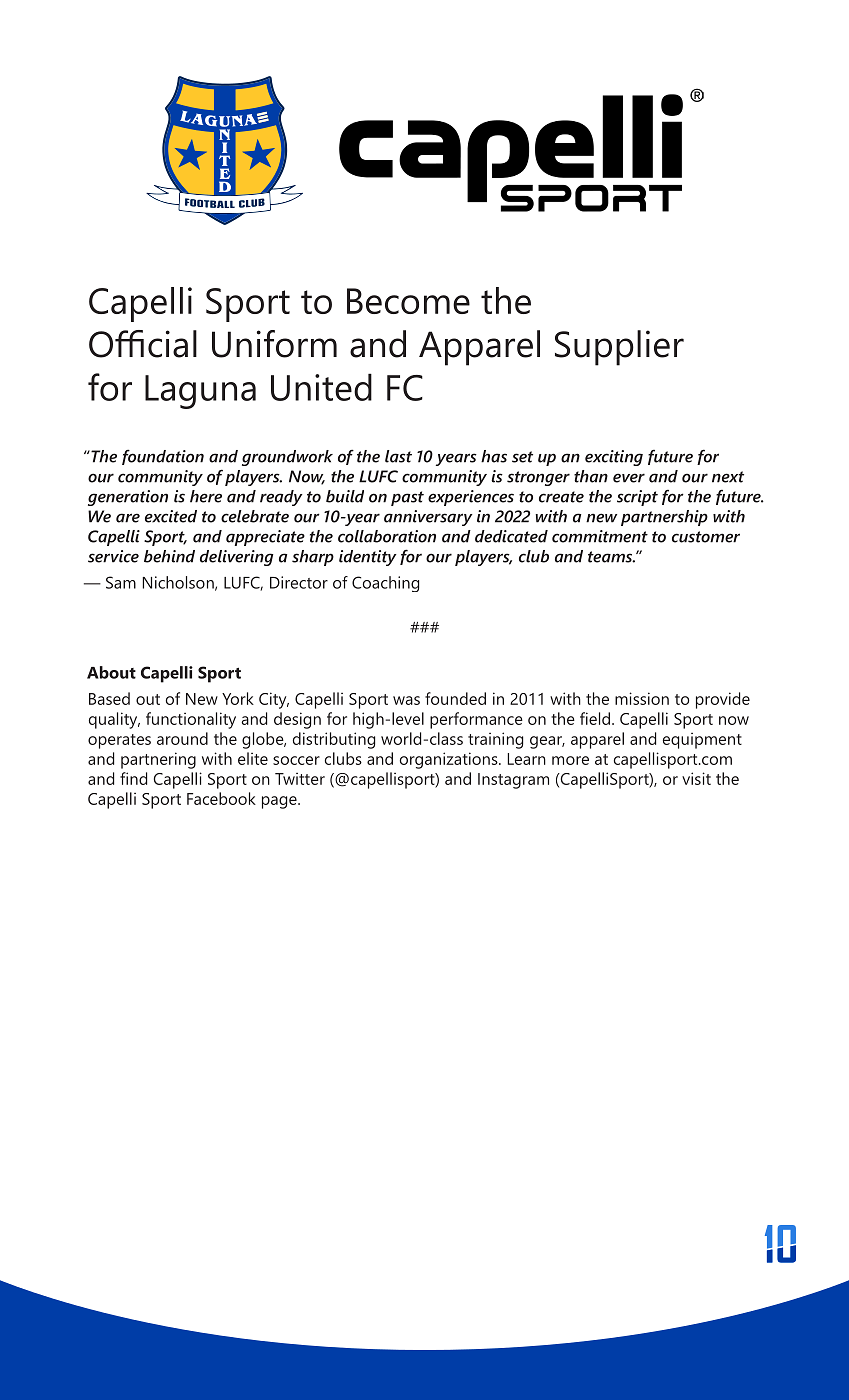  What do you see at coordinates (408, 301) in the screenshot?
I see `Become` at bounding box center [408, 301].
